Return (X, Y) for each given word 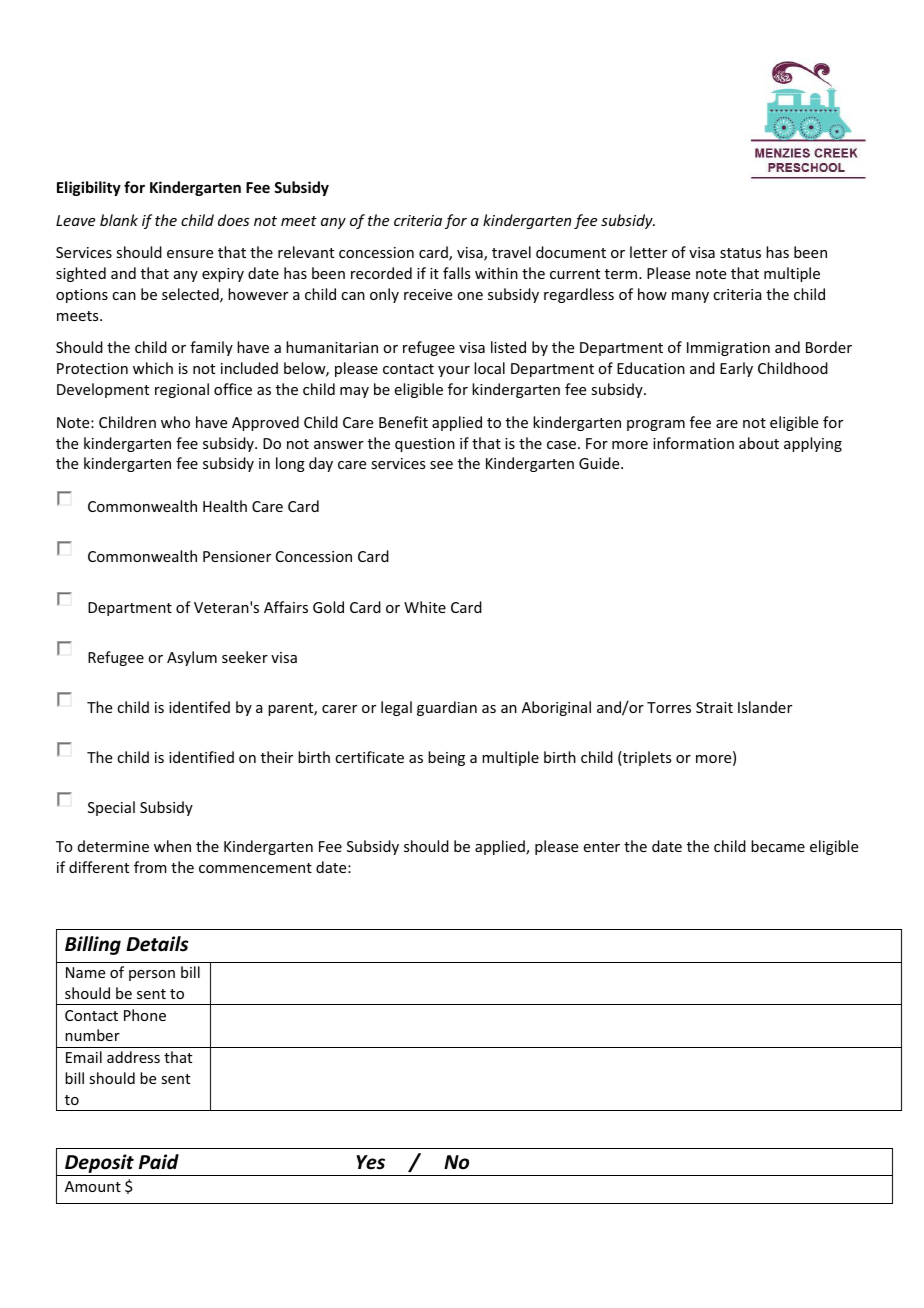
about (759, 443)
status (740, 253)
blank (119, 220)
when (172, 846)
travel (511, 252)
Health (225, 506)
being (446, 758)
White (425, 607)
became (778, 846)
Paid (159, 1162)
